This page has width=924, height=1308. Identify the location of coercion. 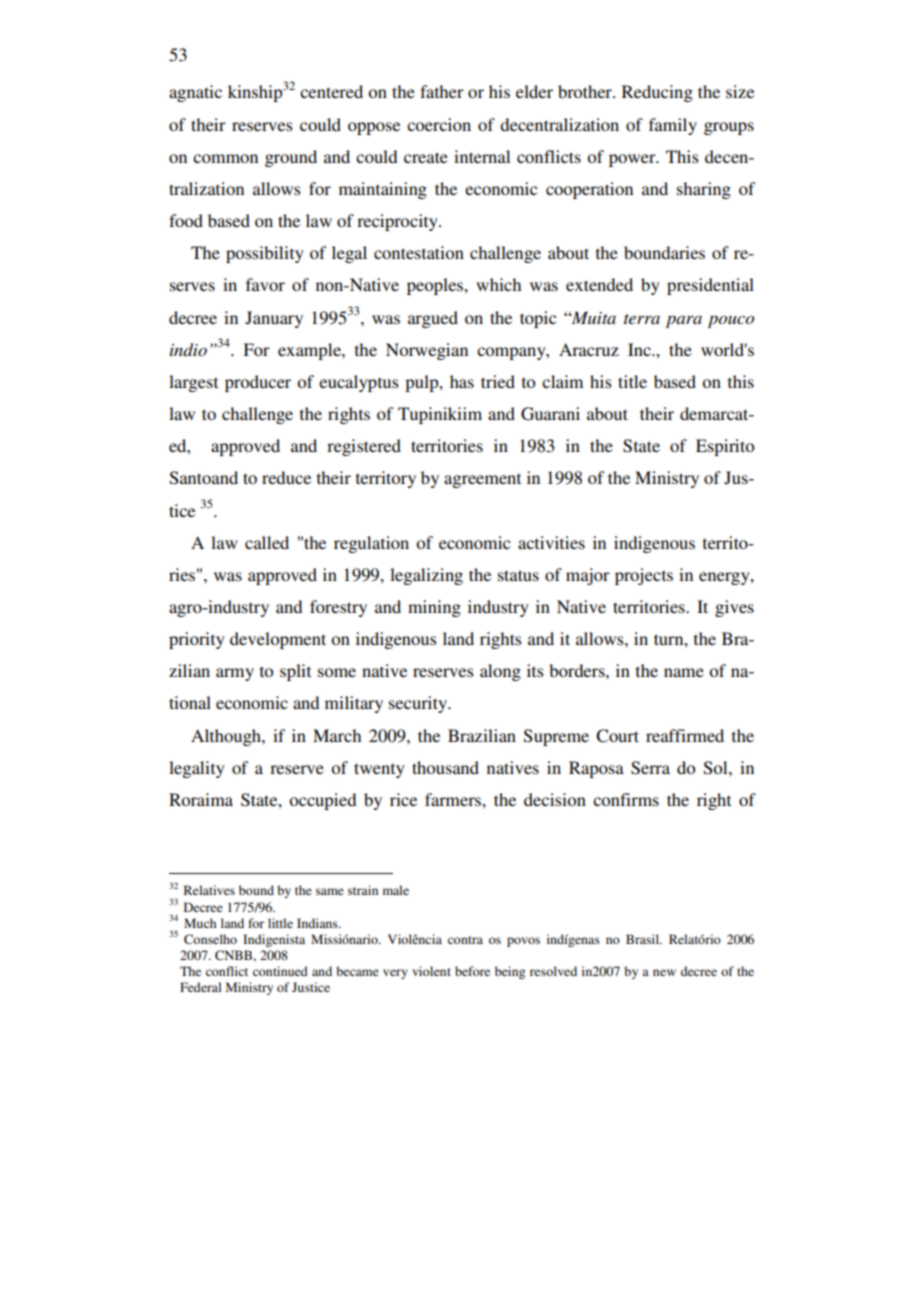
(439, 124).
